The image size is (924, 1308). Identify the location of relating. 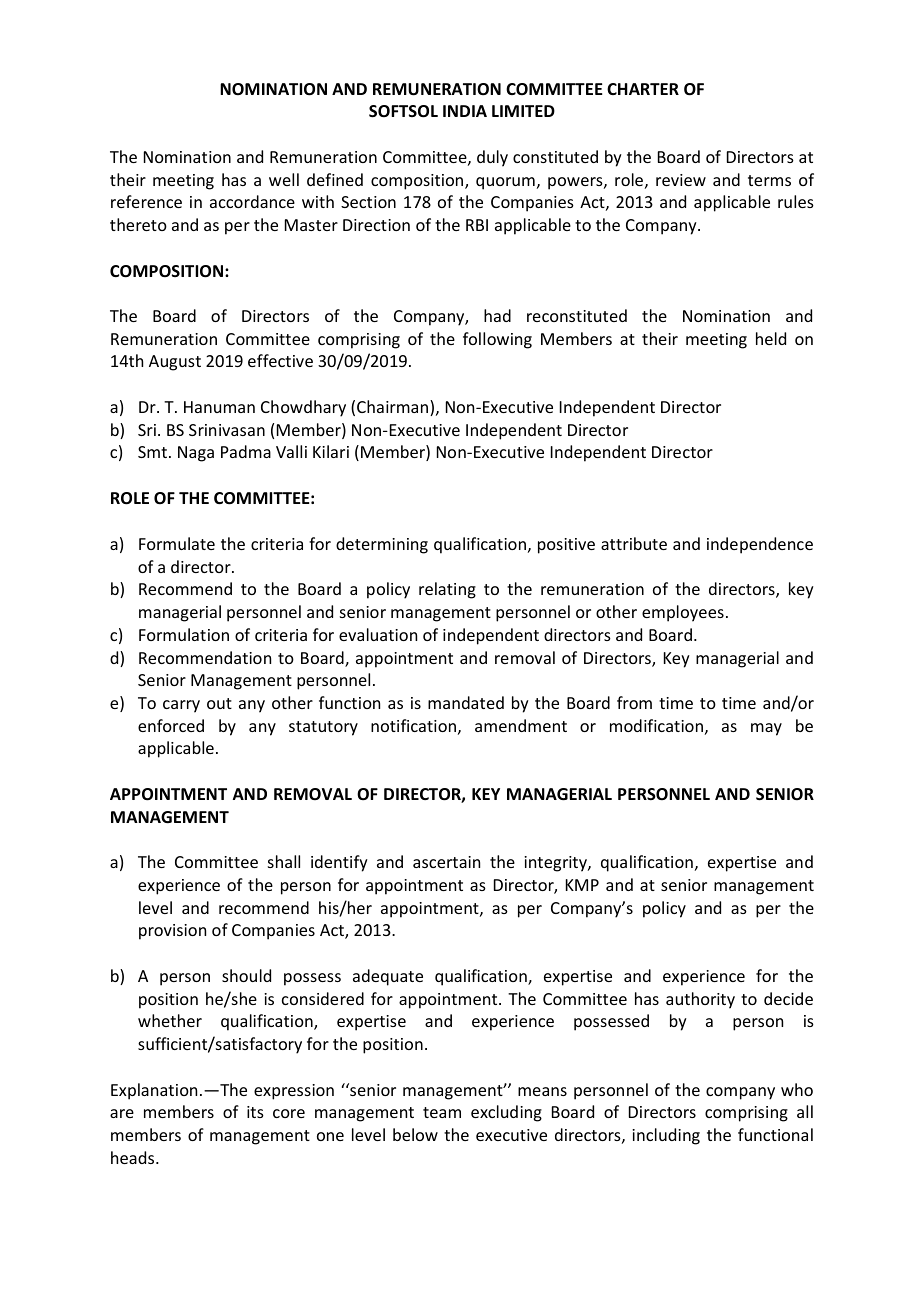
(447, 590).
